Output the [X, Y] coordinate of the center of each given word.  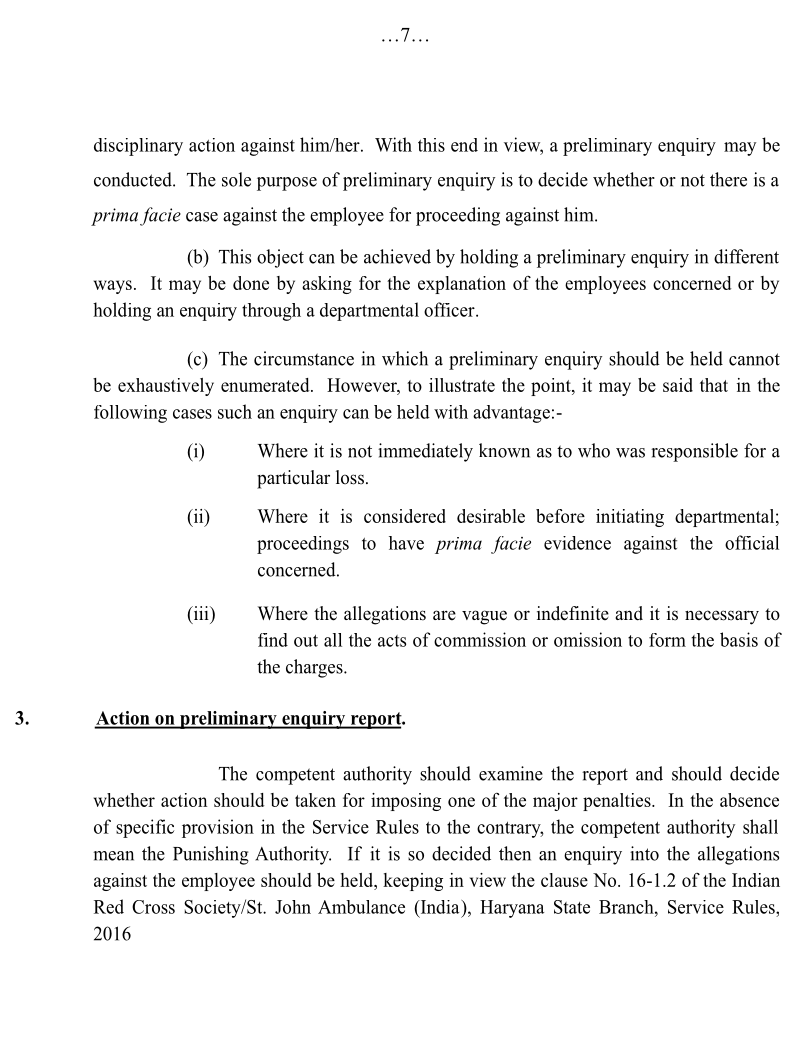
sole [236, 179]
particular [293, 479]
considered [405, 516]
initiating [630, 518]
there [728, 179]
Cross [153, 907]
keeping [413, 882]
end [464, 145]
